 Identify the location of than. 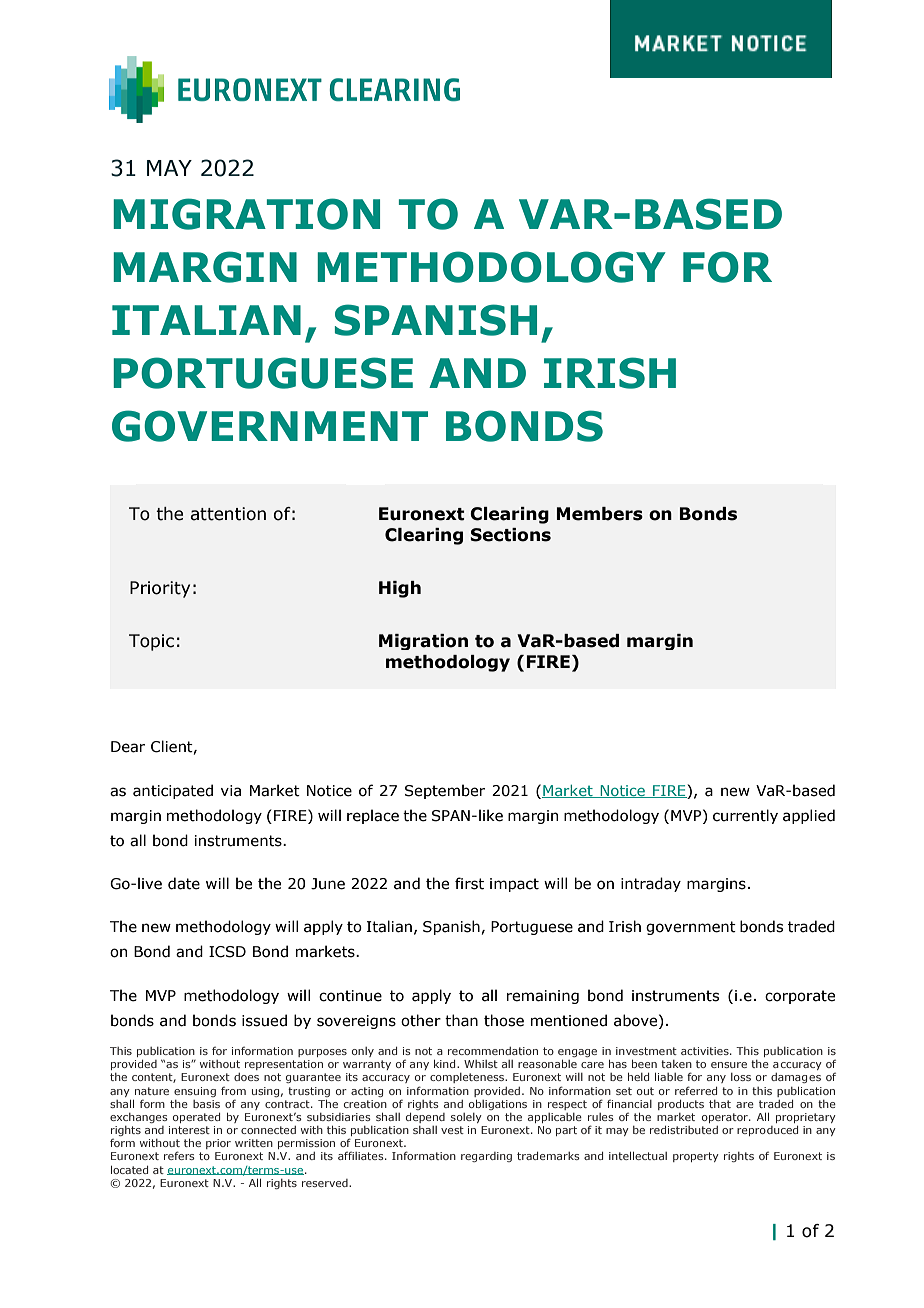
(461, 1020).
